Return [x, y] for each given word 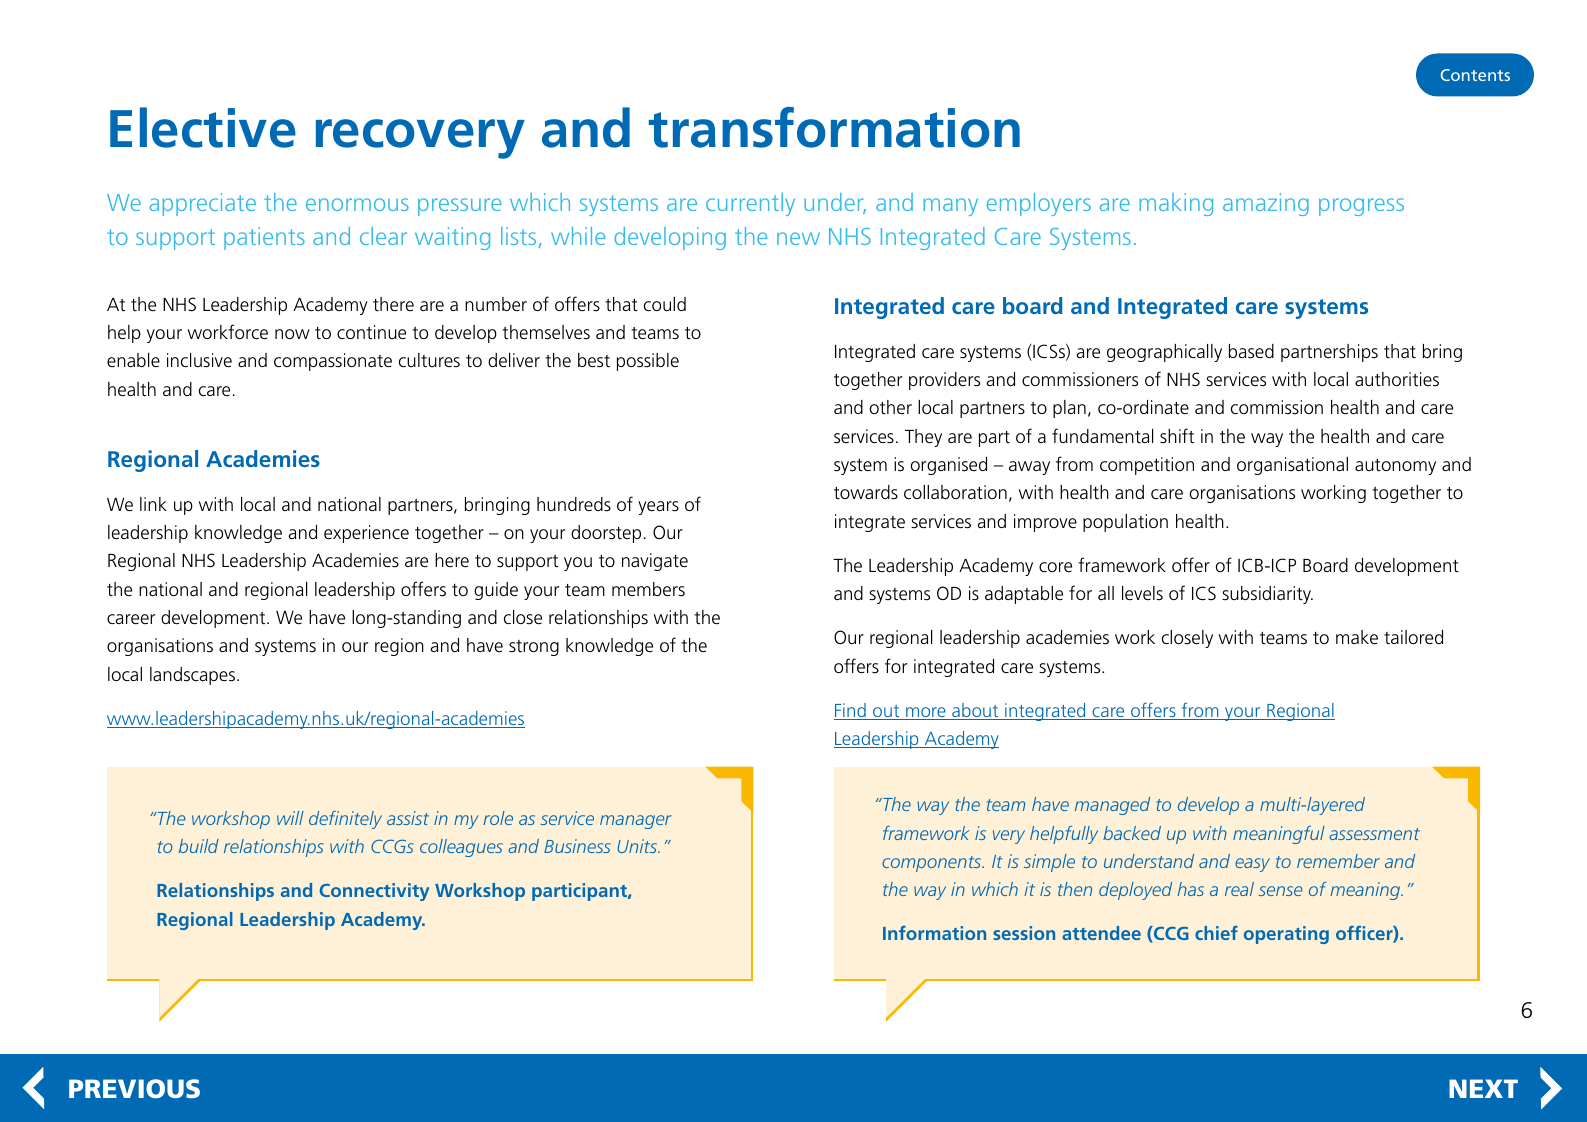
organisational [1292, 466]
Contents [1475, 75]
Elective [203, 127]
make [1357, 637]
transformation [834, 127]
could [665, 304]
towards [866, 492]
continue [371, 332]
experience [366, 534]
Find [851, 711]
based [1251, 351]
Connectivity [374, 892]
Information [934, 933]
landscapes [194, 676]
